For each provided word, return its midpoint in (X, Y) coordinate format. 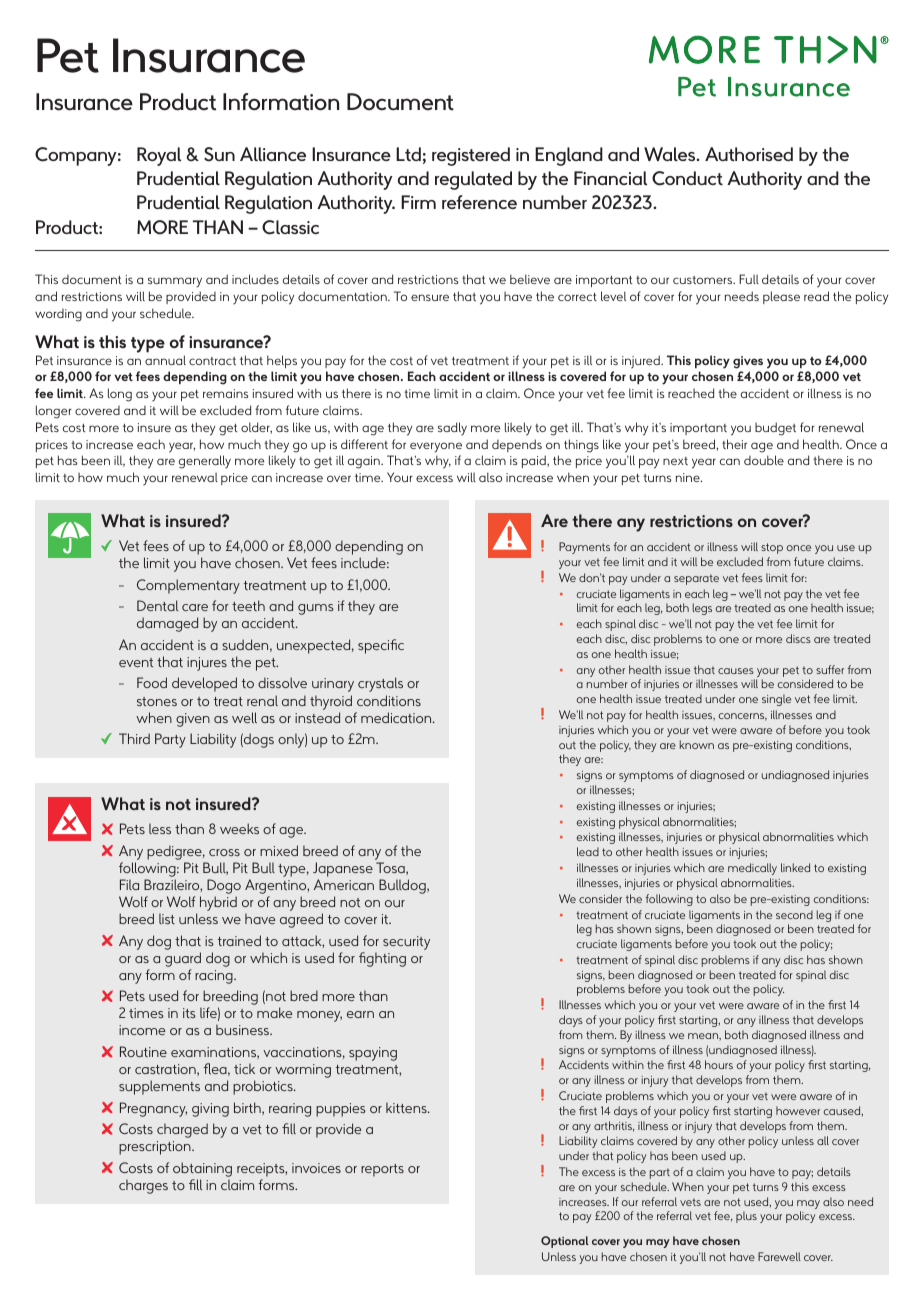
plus (746, 1217)
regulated (473, 180)
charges (143, 1186)
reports (382, 1170)
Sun (219, 154)
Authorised (749, 154)
